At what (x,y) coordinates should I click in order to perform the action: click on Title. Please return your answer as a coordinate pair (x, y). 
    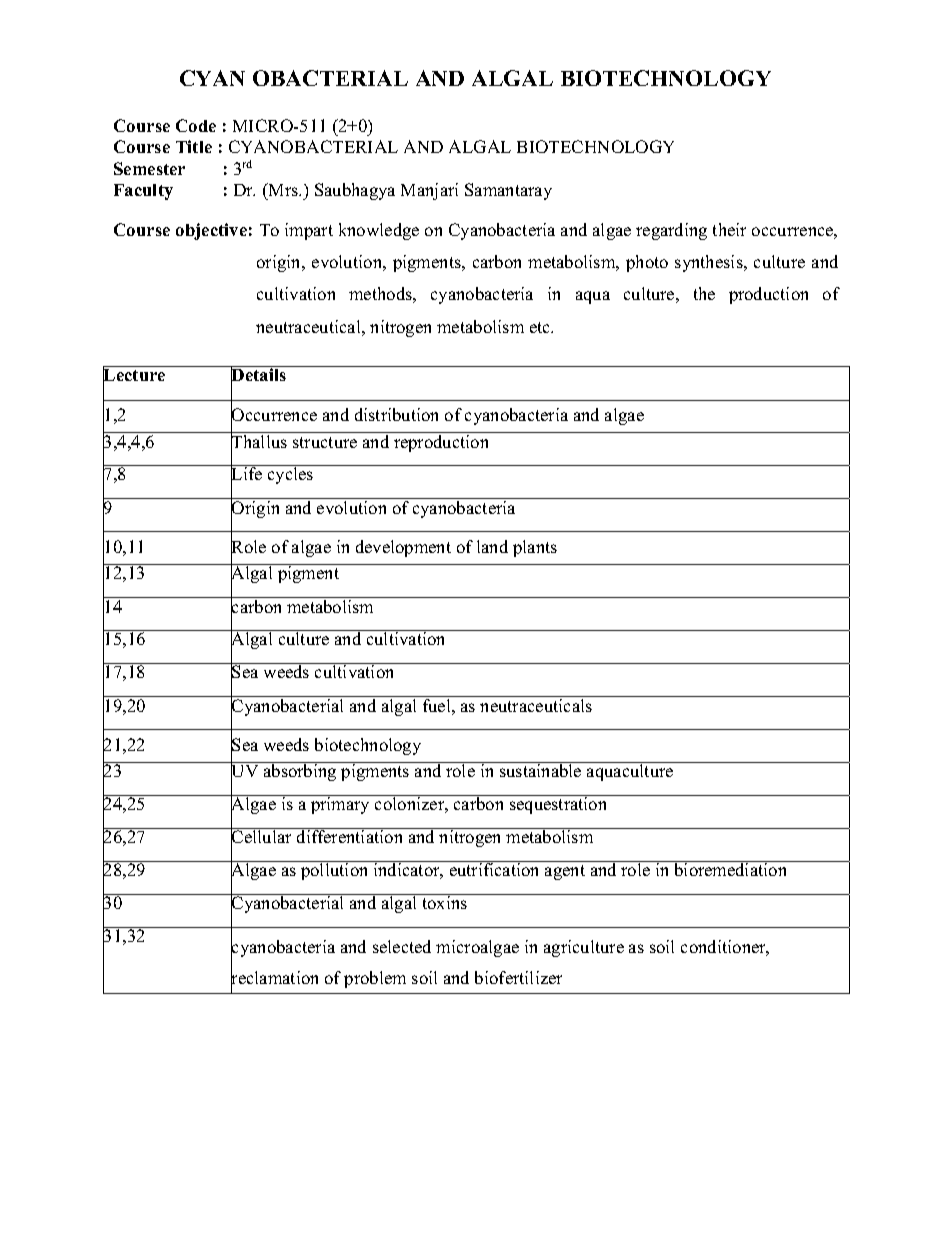
    Looking at the image, I should click on (194, 146).
